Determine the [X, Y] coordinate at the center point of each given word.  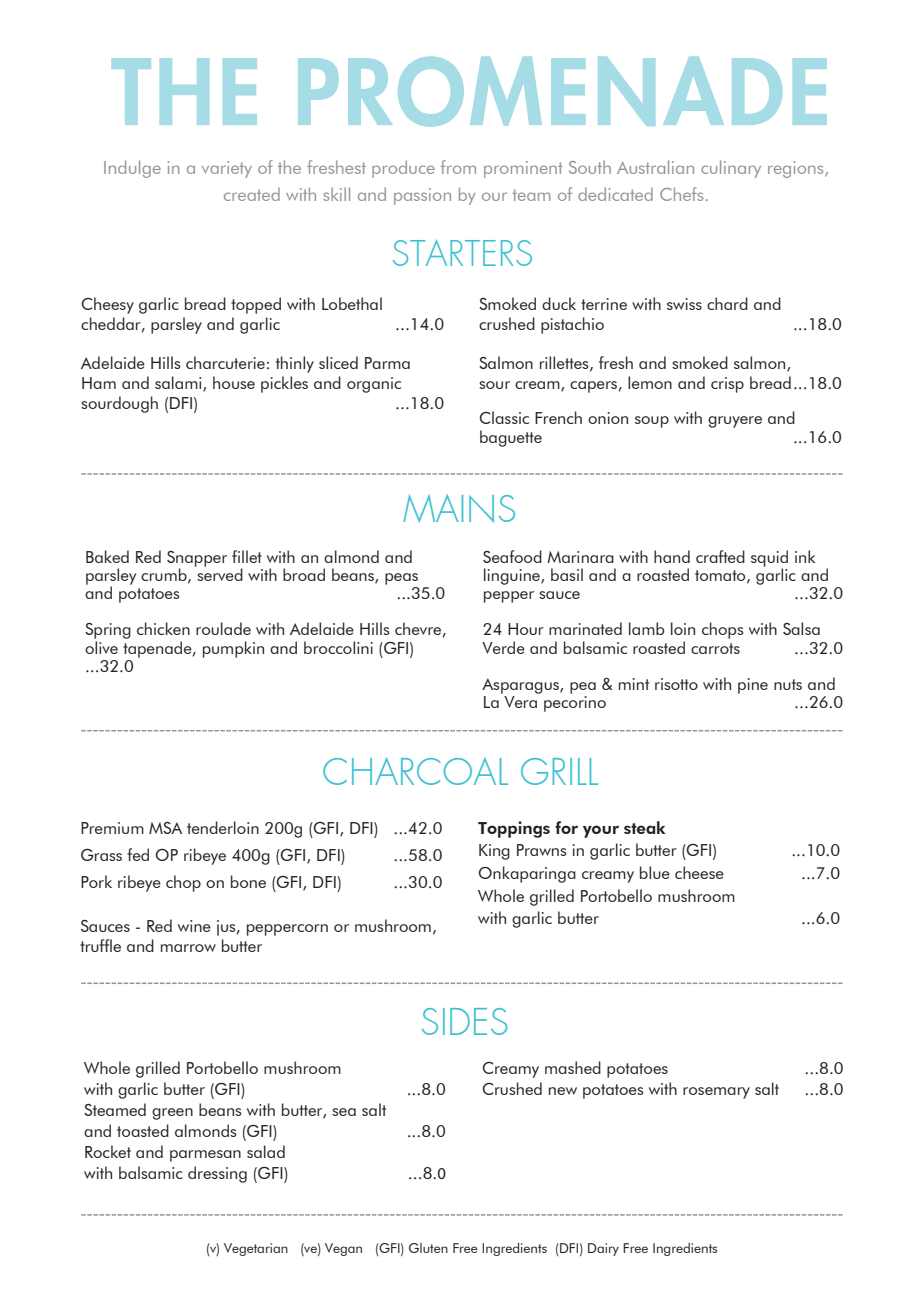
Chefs [681, 194]
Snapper [197, 560]
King [494, 852]
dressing [217, 1174]
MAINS [459, 508]
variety [227, 169]
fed [138, 854]
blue [655, 872]
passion [422, 196]
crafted [720, 556]
